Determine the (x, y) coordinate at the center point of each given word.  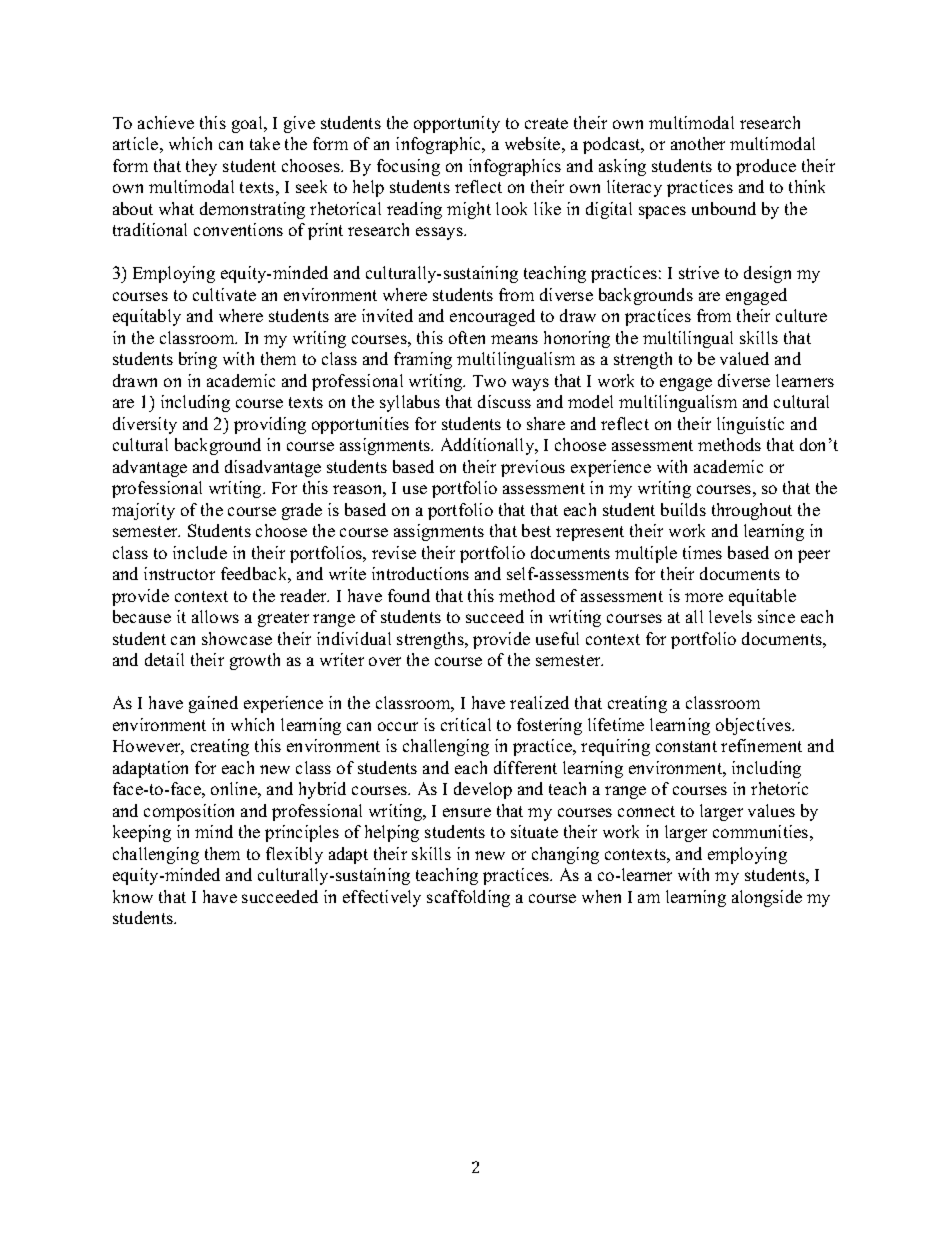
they (201, 167)
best (536, 530)
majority (143, 511)
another (698, 143)
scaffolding (468, 898)
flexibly (294, 855)
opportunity (457, 124)
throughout (752, 511)
